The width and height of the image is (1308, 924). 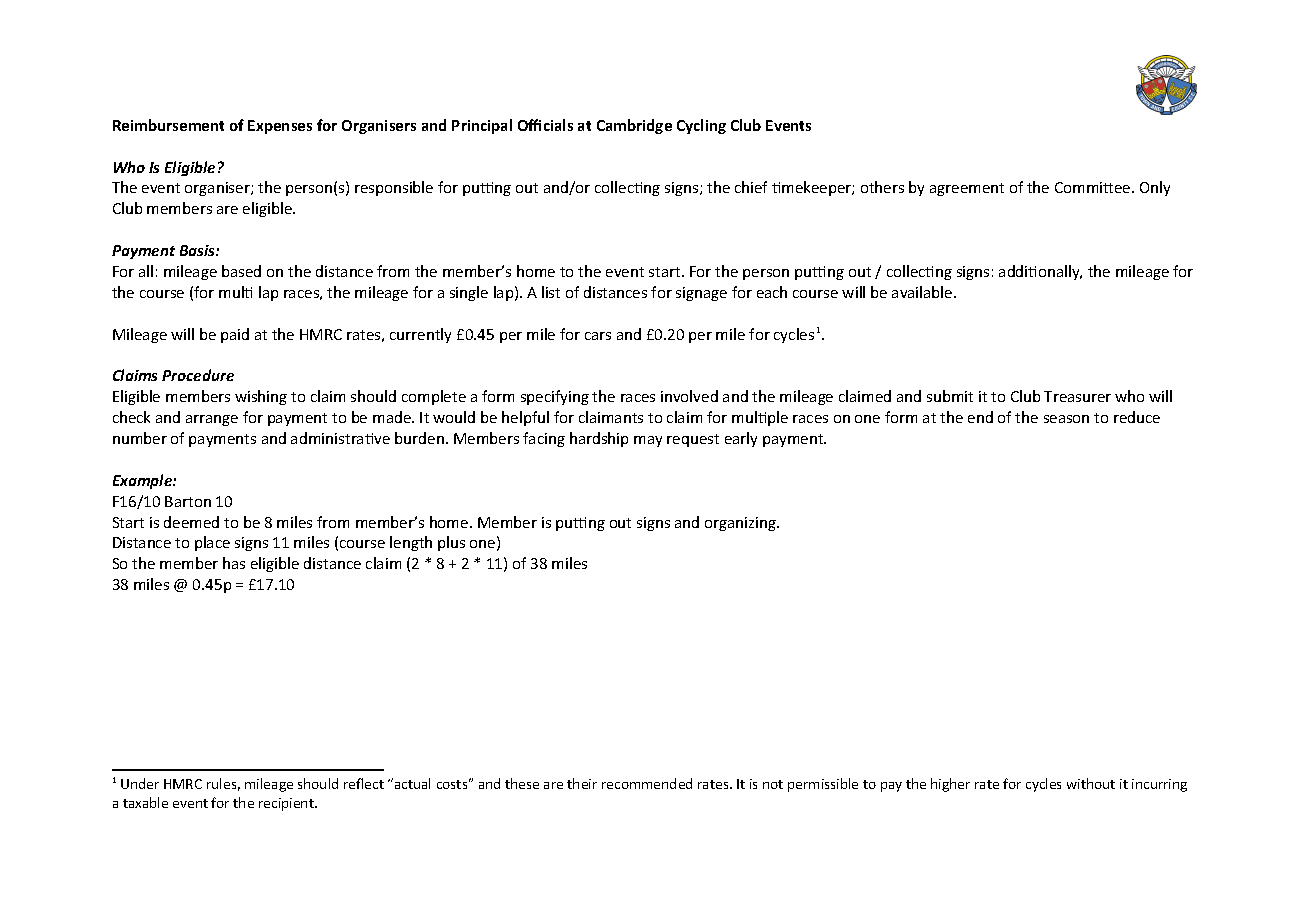 I want to click on Expenses, so click(x=280, y=127).
